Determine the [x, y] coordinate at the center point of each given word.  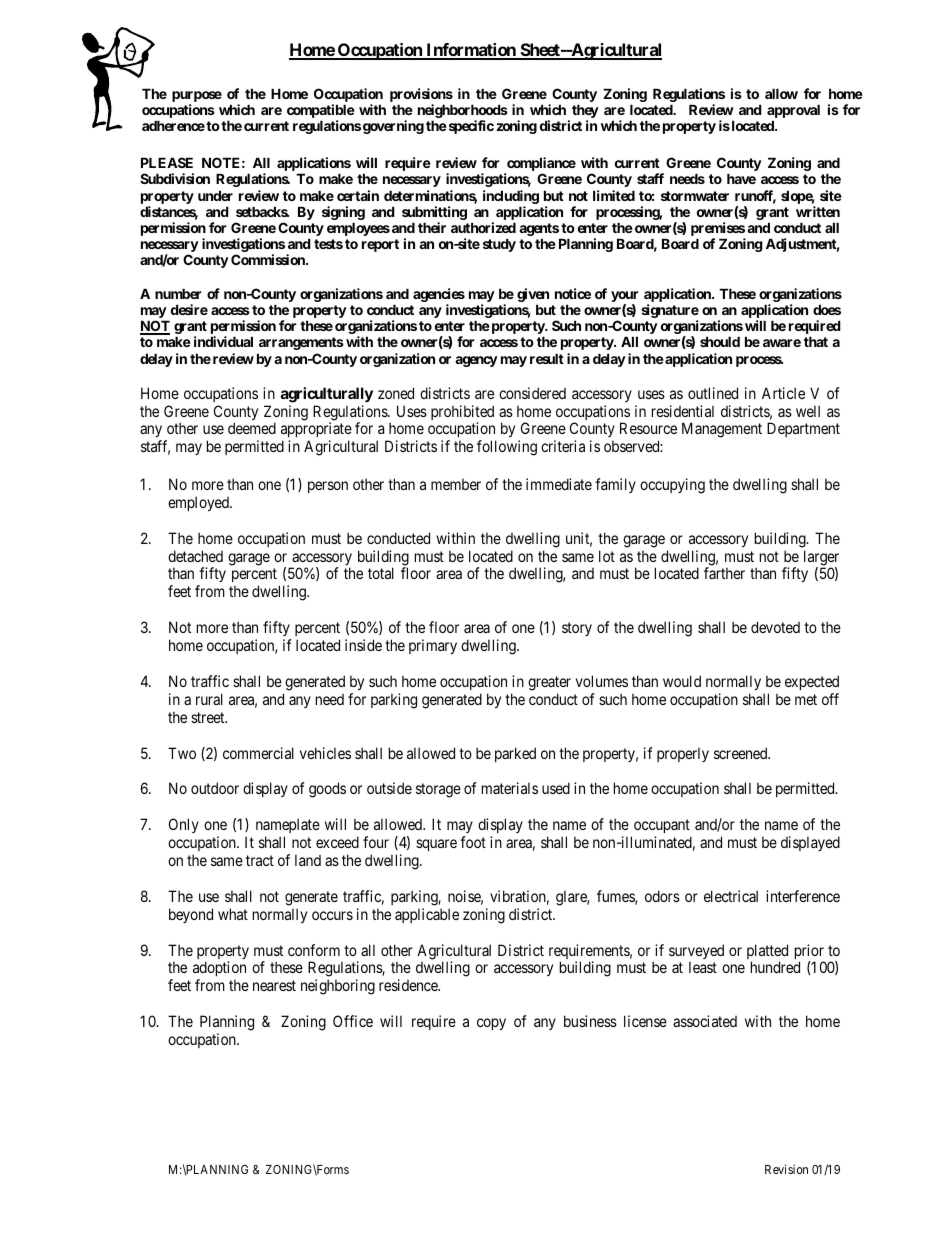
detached [195, 556]
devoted [775, 627]
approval [793, 112]
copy [491, 1024]
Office [353, 1021]
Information [471, 51]
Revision [786, 1169]
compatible [321, 112]
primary [433, 646]
